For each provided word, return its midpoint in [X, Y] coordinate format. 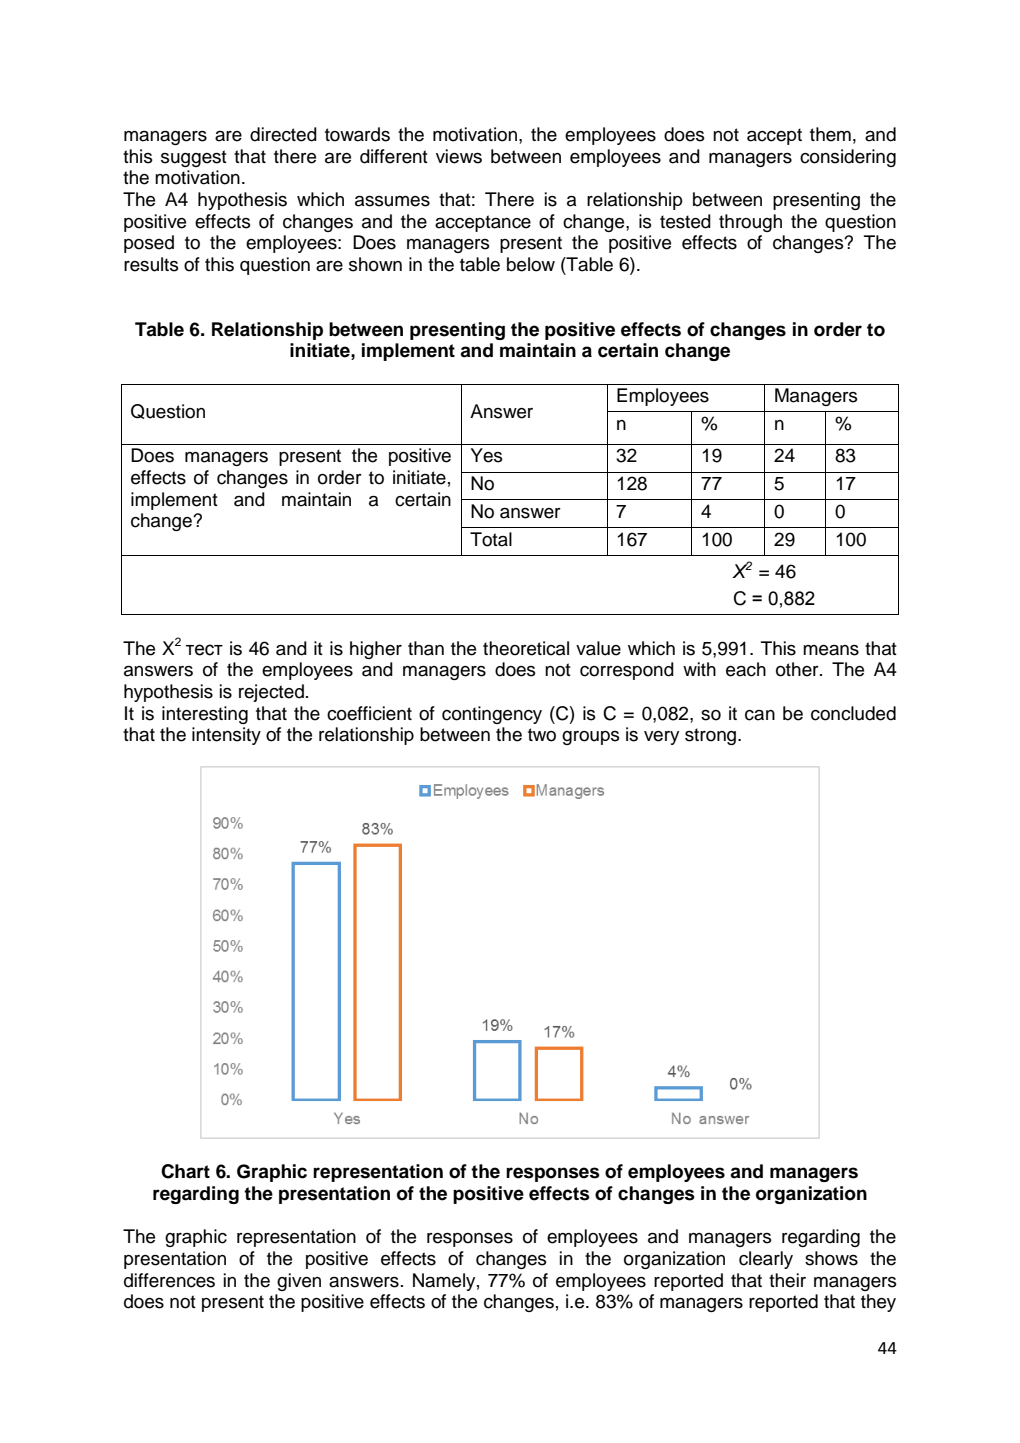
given [299, 1282]
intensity [226, 736]
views [459, 156]
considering [848, 158]
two [542, 735]
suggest [194, 158]
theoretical [526, 648]
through [750, 223]
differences [169, 1280]
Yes [487, 455]
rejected [271, 693]
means [831, 650]
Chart [185, 1171]
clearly [766, 1260]
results [151, 264]
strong [712, 736]
